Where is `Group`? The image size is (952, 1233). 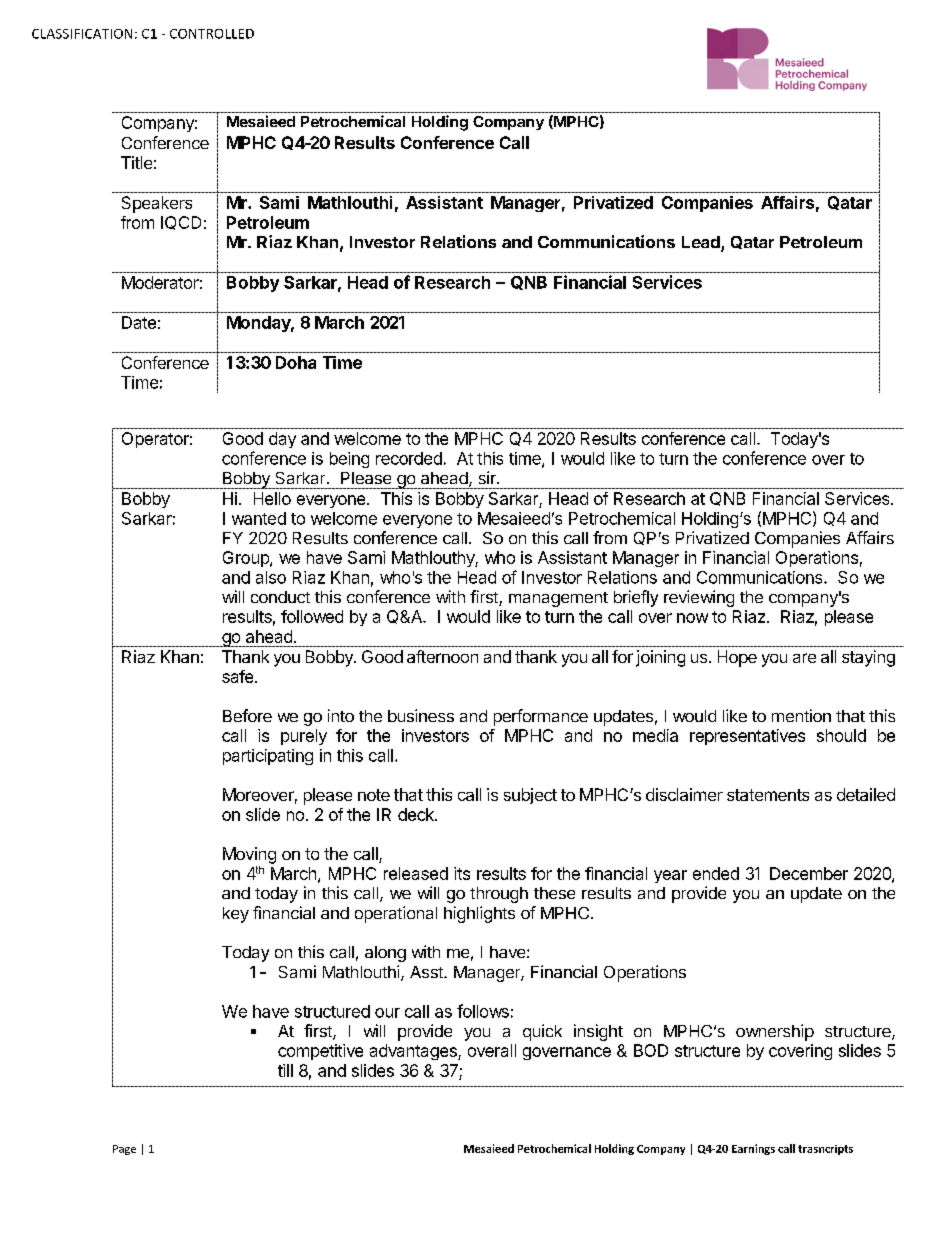
Group is located at coordinates (247, 559).
